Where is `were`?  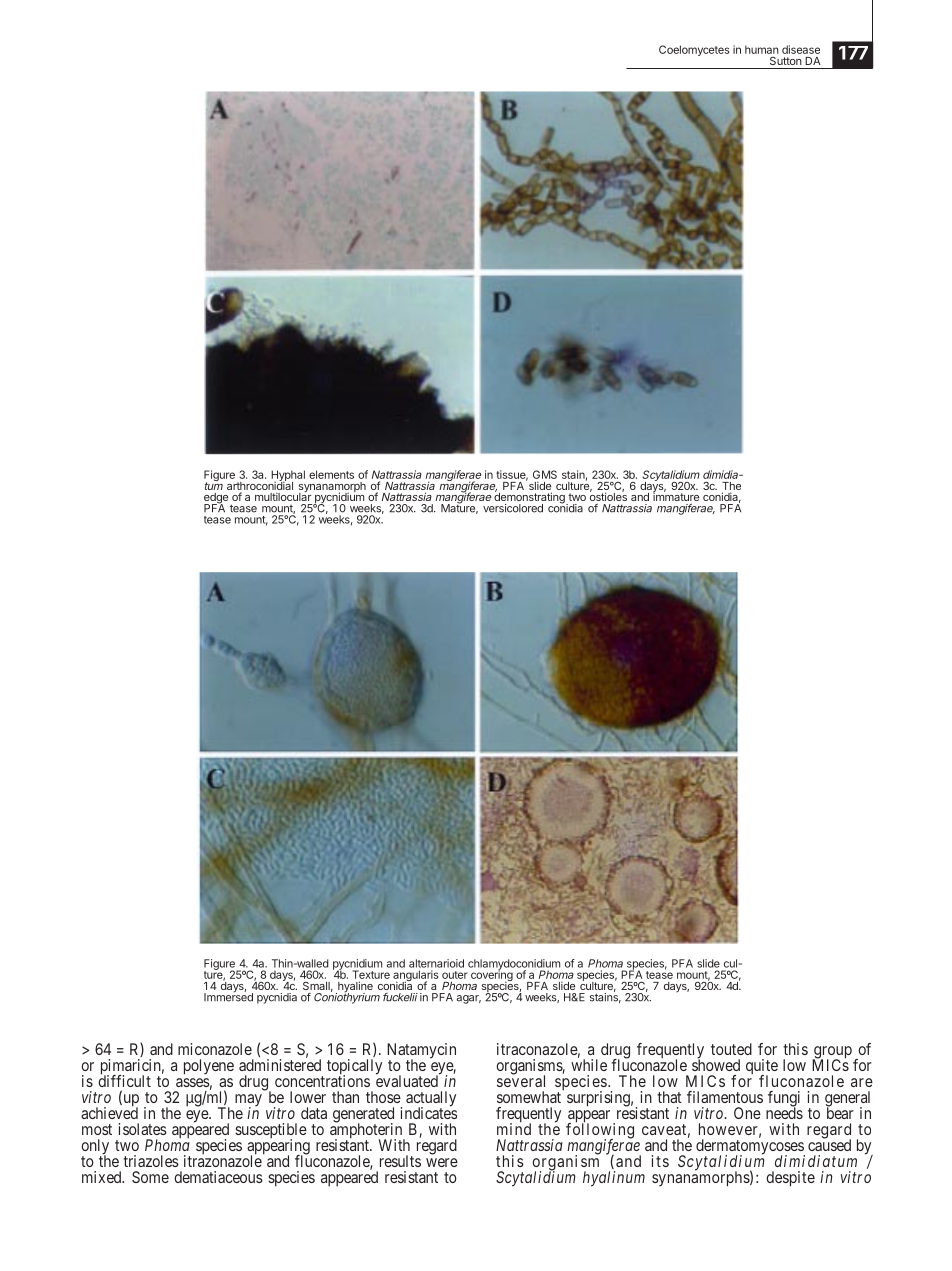 were is located at coordinates (442, 1162).
